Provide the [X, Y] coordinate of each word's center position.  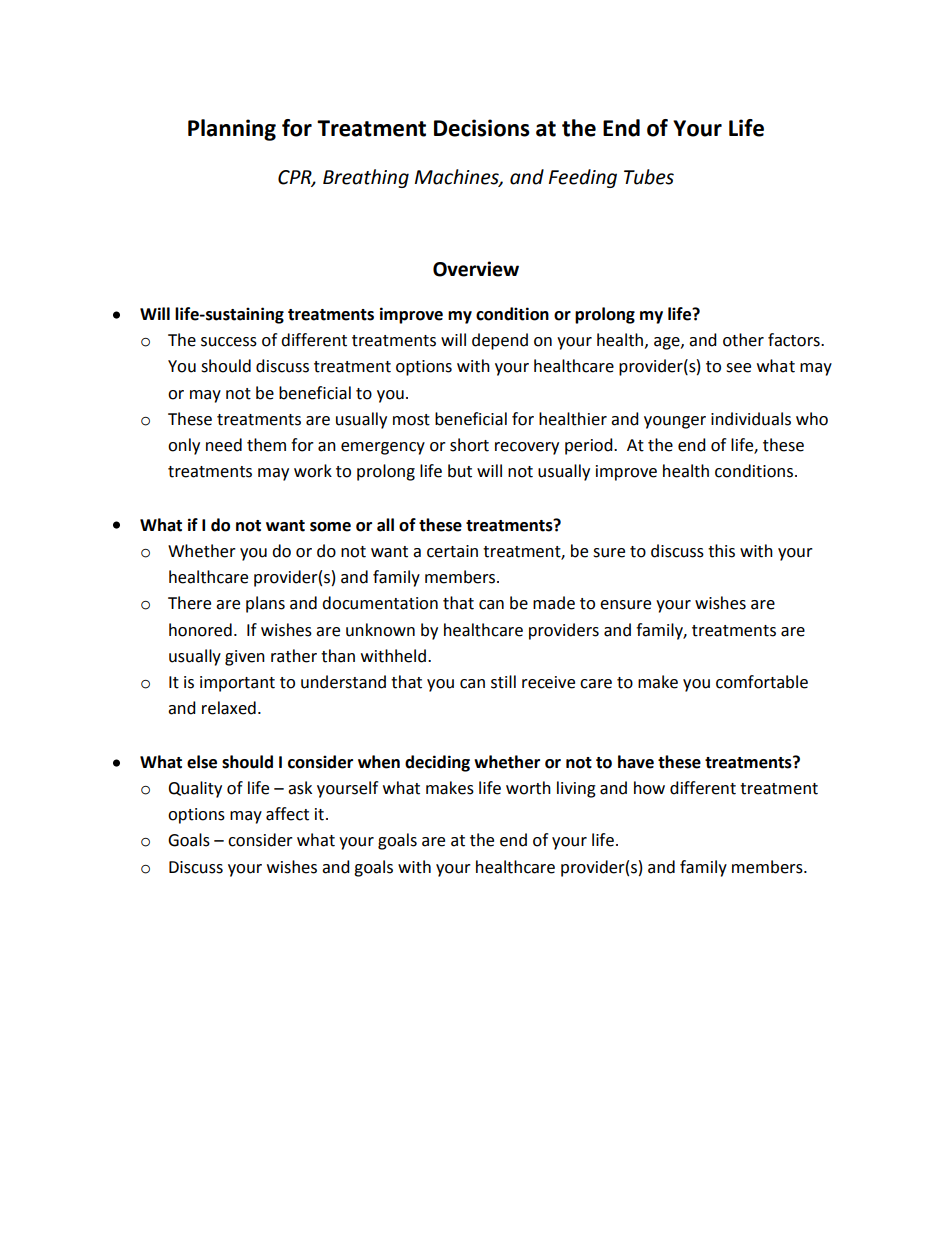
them [266, 445]
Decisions [482, 128]
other [743, 340]
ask [300, 788]
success [229, 342]
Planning [232, 130]
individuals [751, 419]
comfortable [762, 682]
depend [500, 341]
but [460, 471]
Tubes [649, 177]
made [554, 603]
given [245, 658]
